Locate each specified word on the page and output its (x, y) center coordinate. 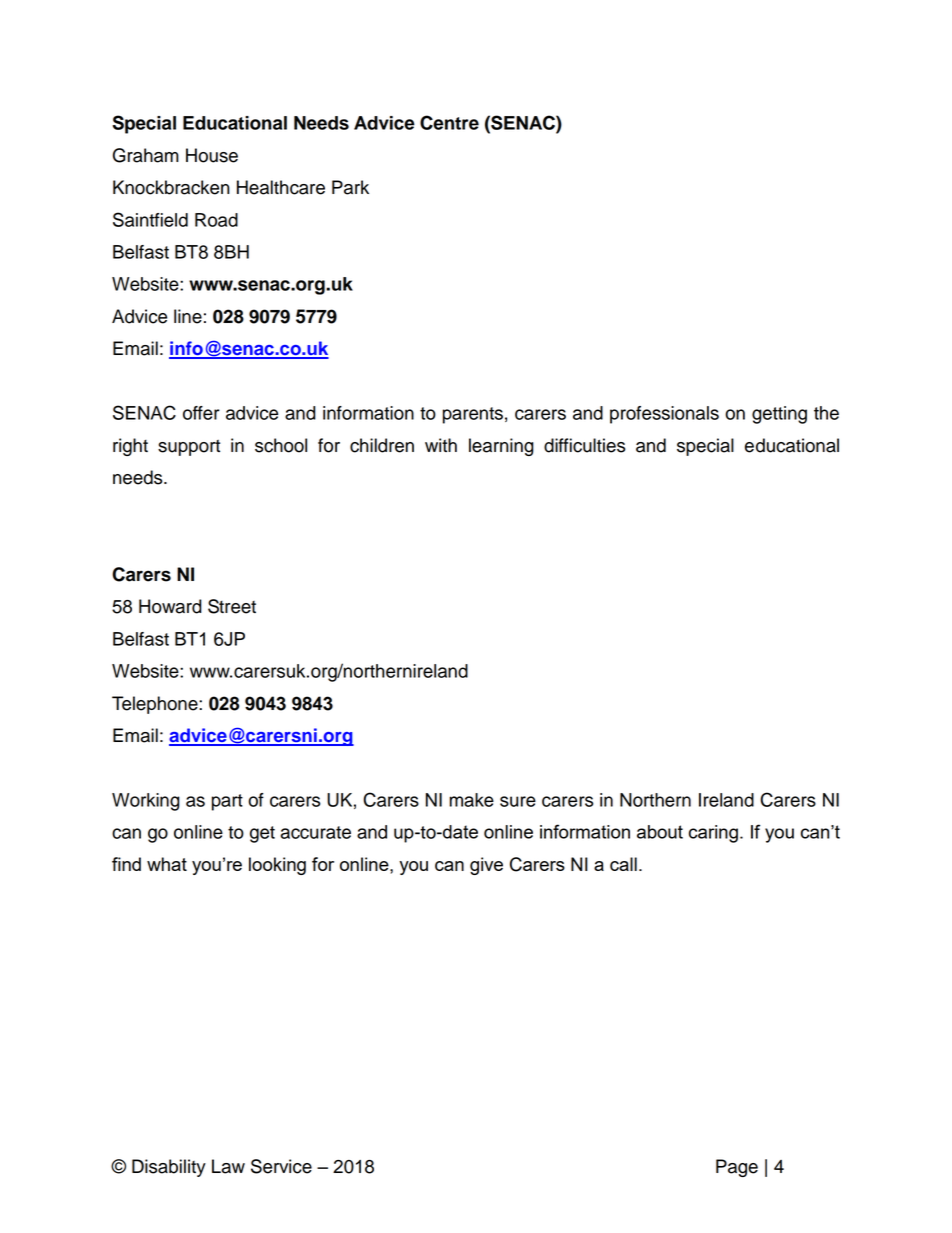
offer (201, 413)
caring (713, 834)
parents (473, 415)
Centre (449, 122)
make (472, 800)
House (212, 155)
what (167, 864)
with (441, 445)
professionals (664, 415)
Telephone (156, 705)
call (623, 864)
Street (232, 606)
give (486, 866)
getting (779, 415)
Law (228, 1166)
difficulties (584, 445)
